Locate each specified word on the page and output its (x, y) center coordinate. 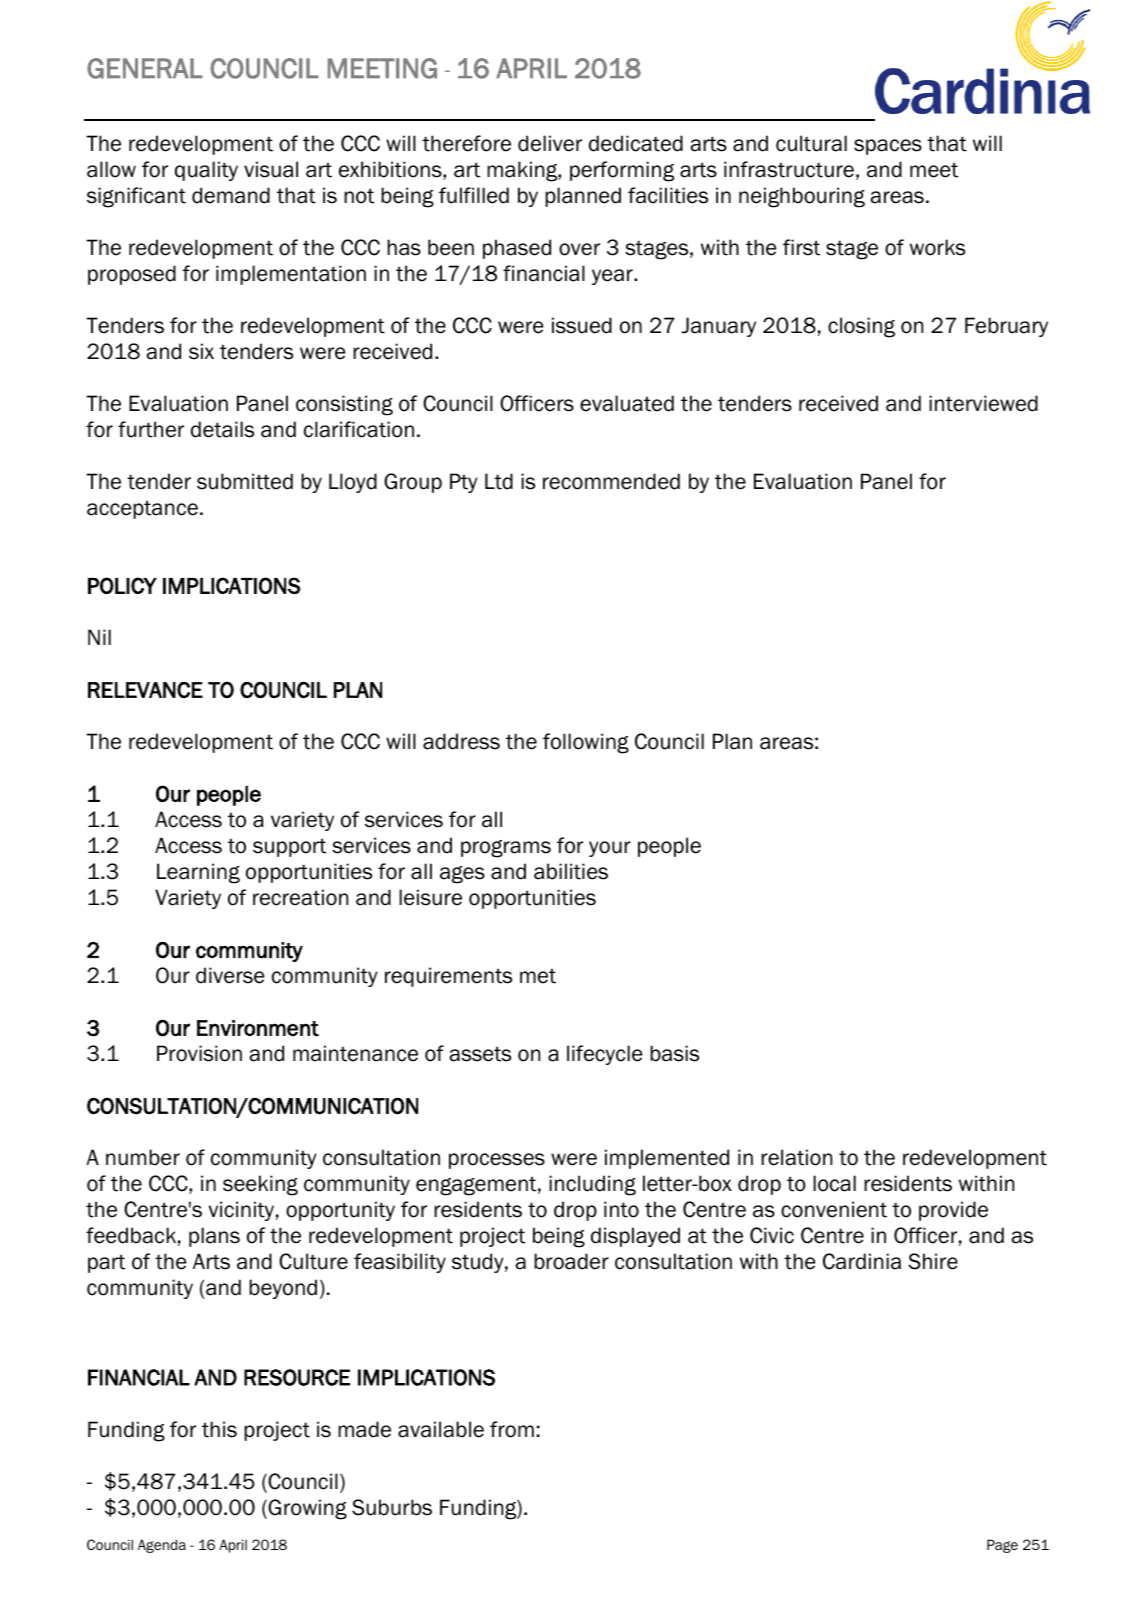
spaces (888, 147)
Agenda (162, 1546)
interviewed (983, 403)
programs (506, 849)
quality (206, 171)
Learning (198, 873)
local (834, 1183)
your (610, 849)
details (222, 429)
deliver (550, 143)
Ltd (499, 481)
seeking (260, 1185)
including (592, 1185)
